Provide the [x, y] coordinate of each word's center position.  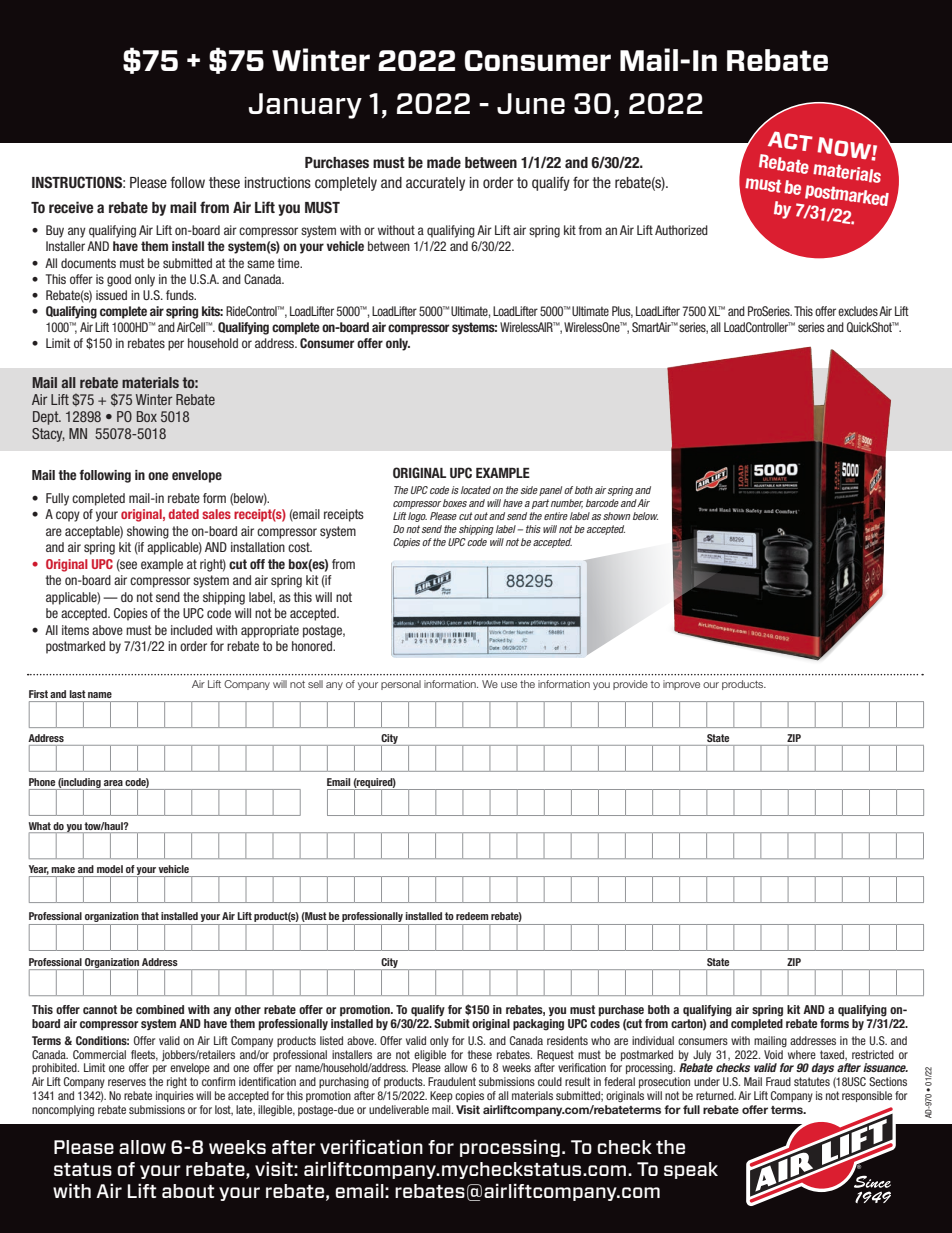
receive [71, 207]
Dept [47, 418]
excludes [858, 311]
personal [401, 685]
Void [773, 1054]
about [188, 1191]
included [191, 630]
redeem [472, 916]
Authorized [681, 230]
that [150, 916]
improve [681, 685]
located [476, 490]
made [444, 162]
